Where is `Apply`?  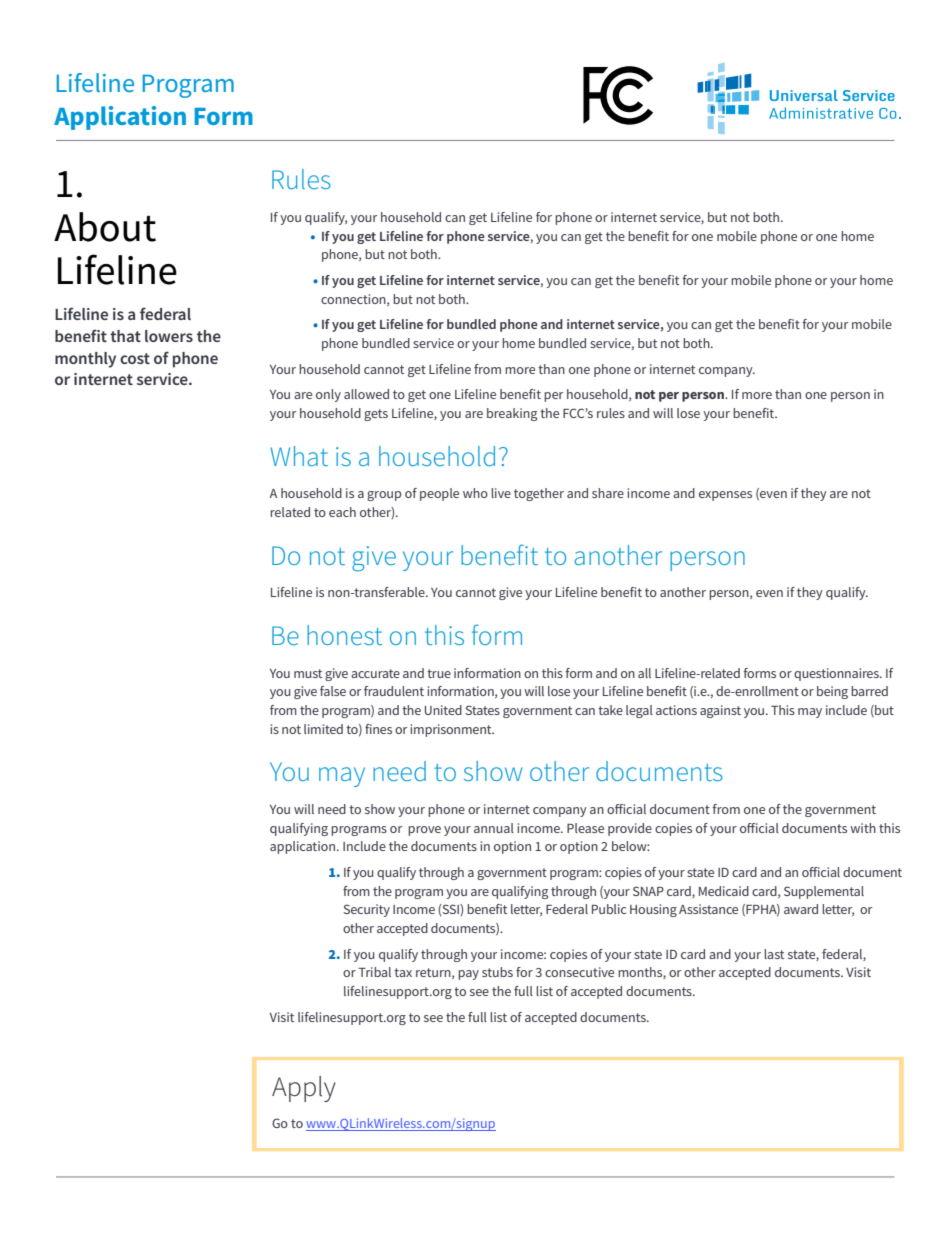 Apply is located at coordinates (304, 1089).
